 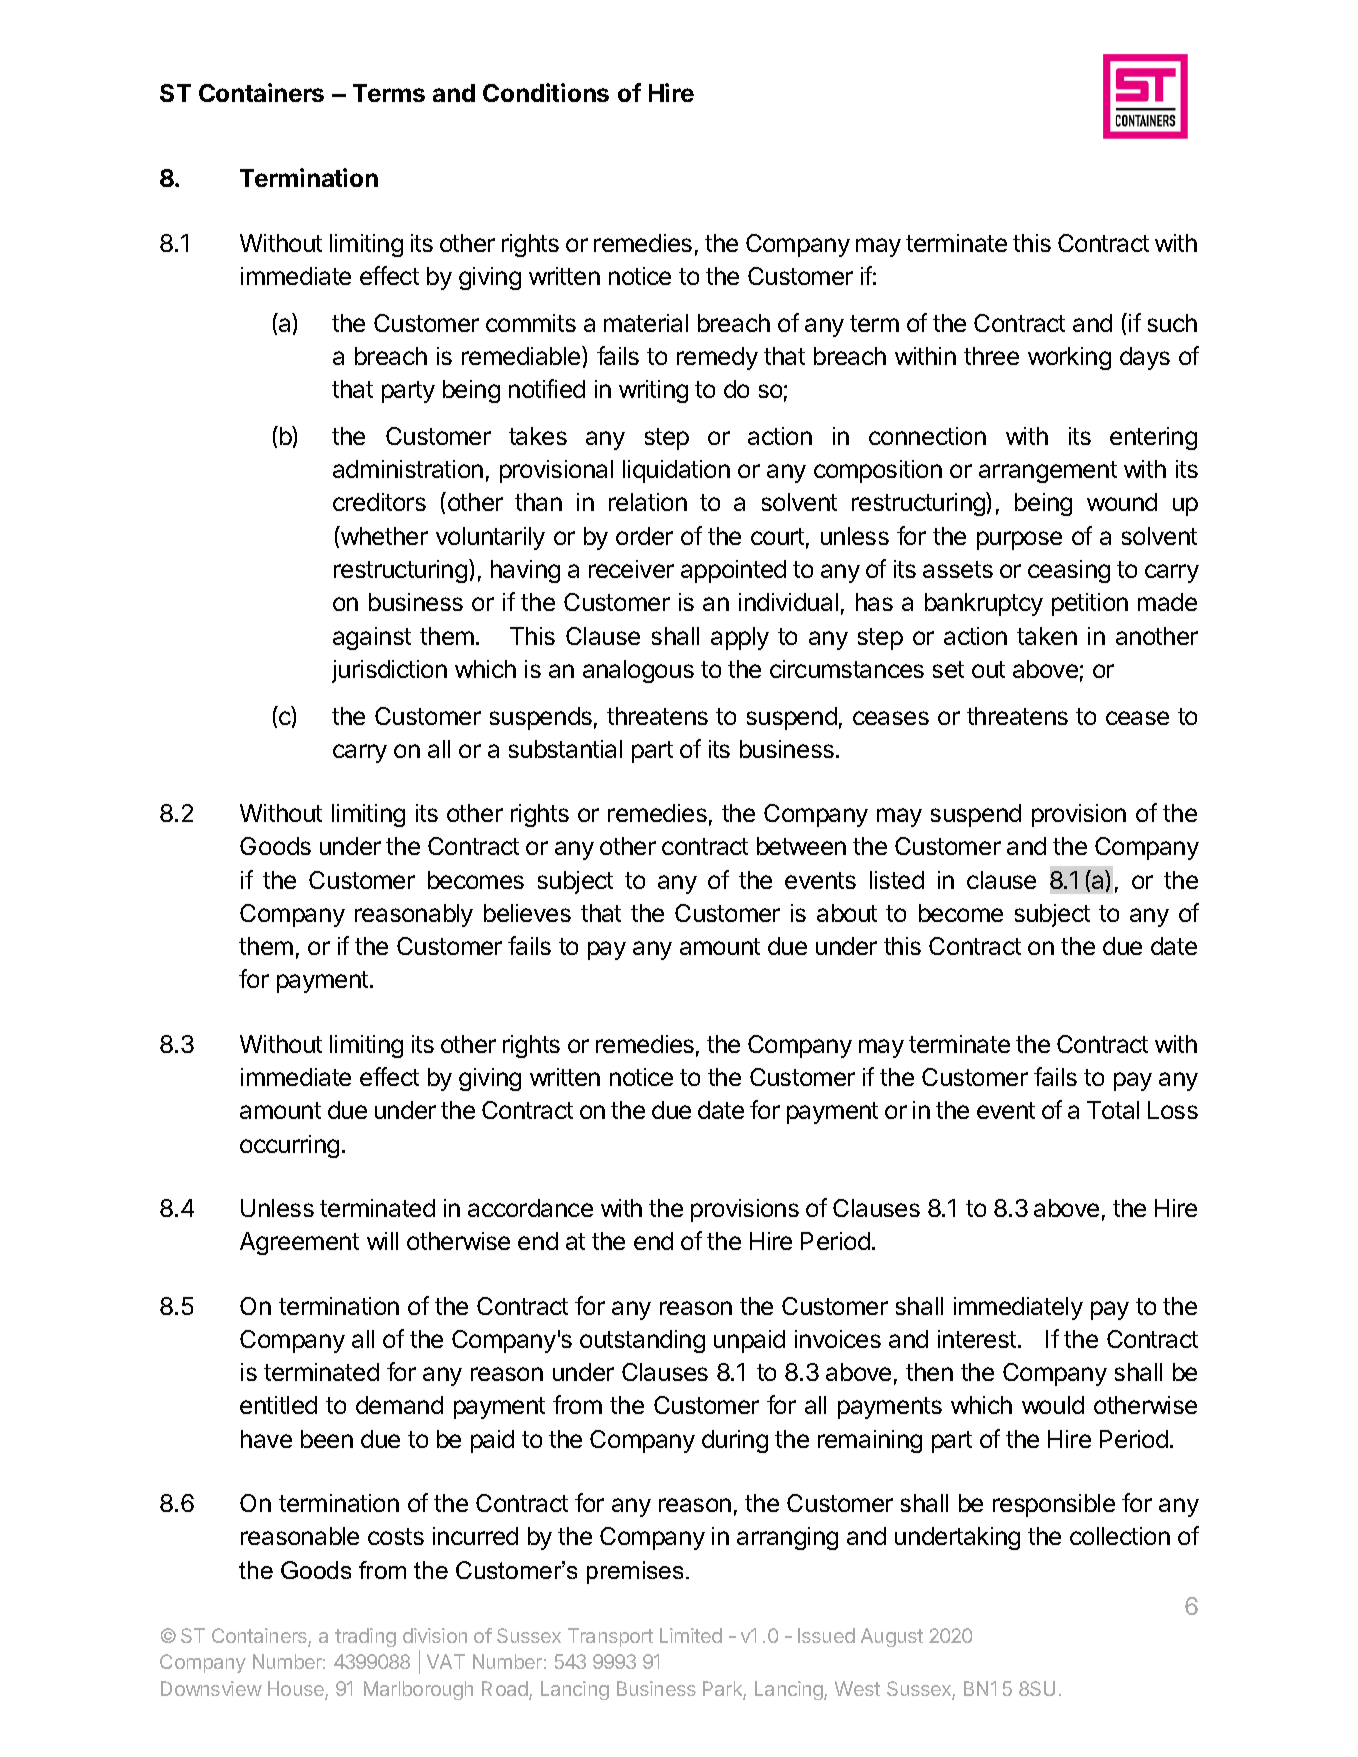 What do you see at coordinates (546, 92) in the document?
I see `Conditions` at bounding box center [546, 92].
